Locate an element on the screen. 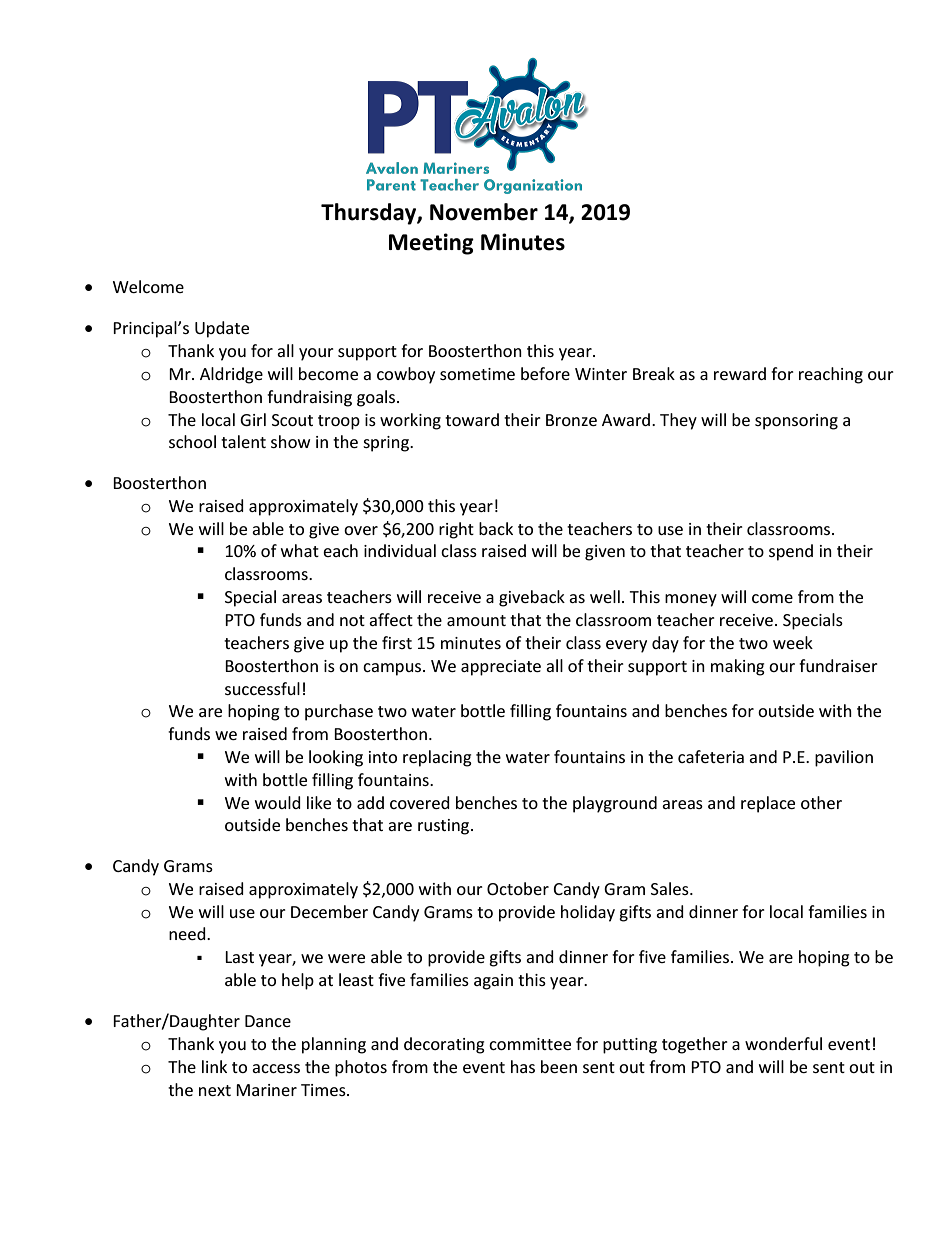 This screenshot has height=1233, width=952. Update is located at coordinates (222, 329).
